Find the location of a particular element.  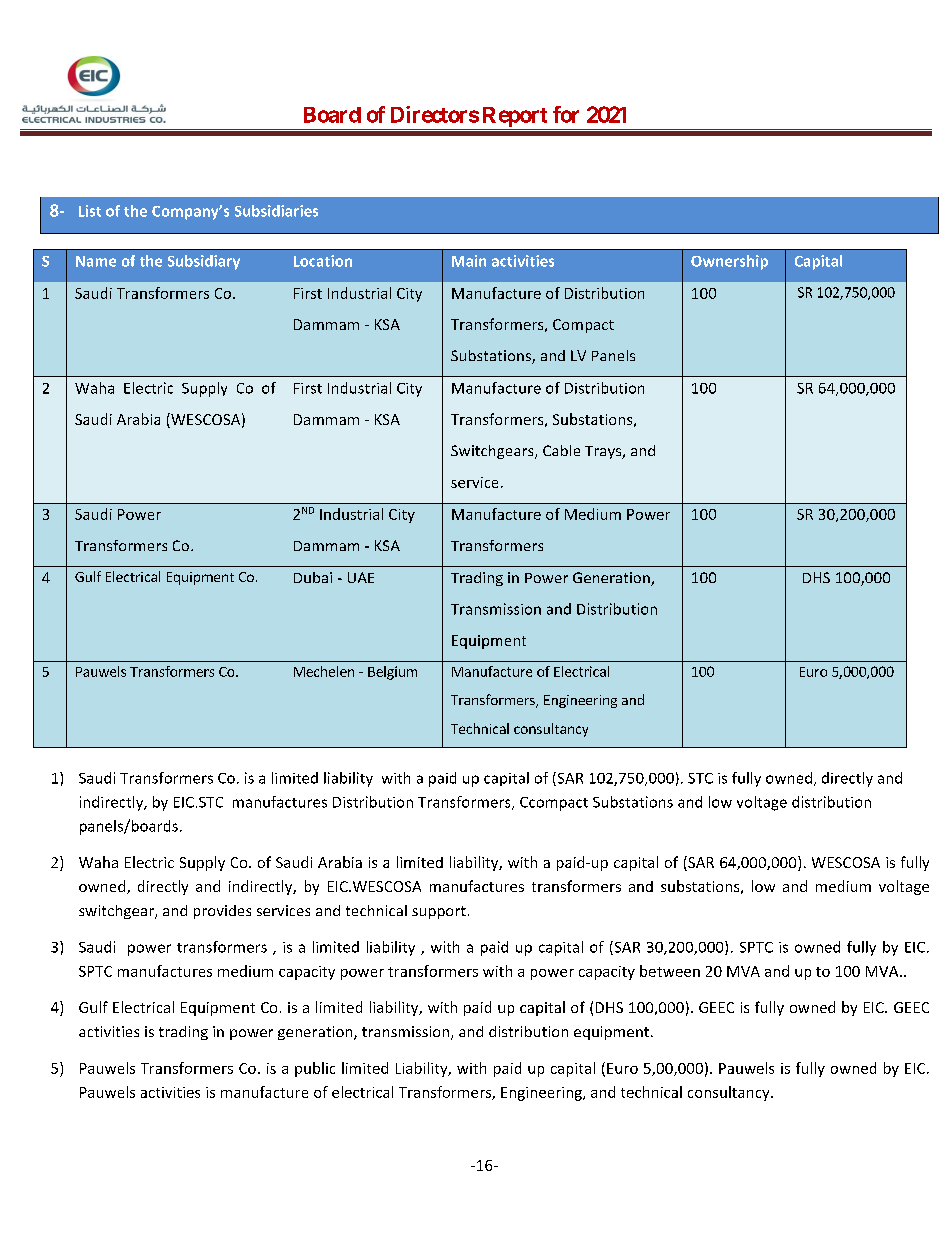

Report is located at coordinates (515, 117).
